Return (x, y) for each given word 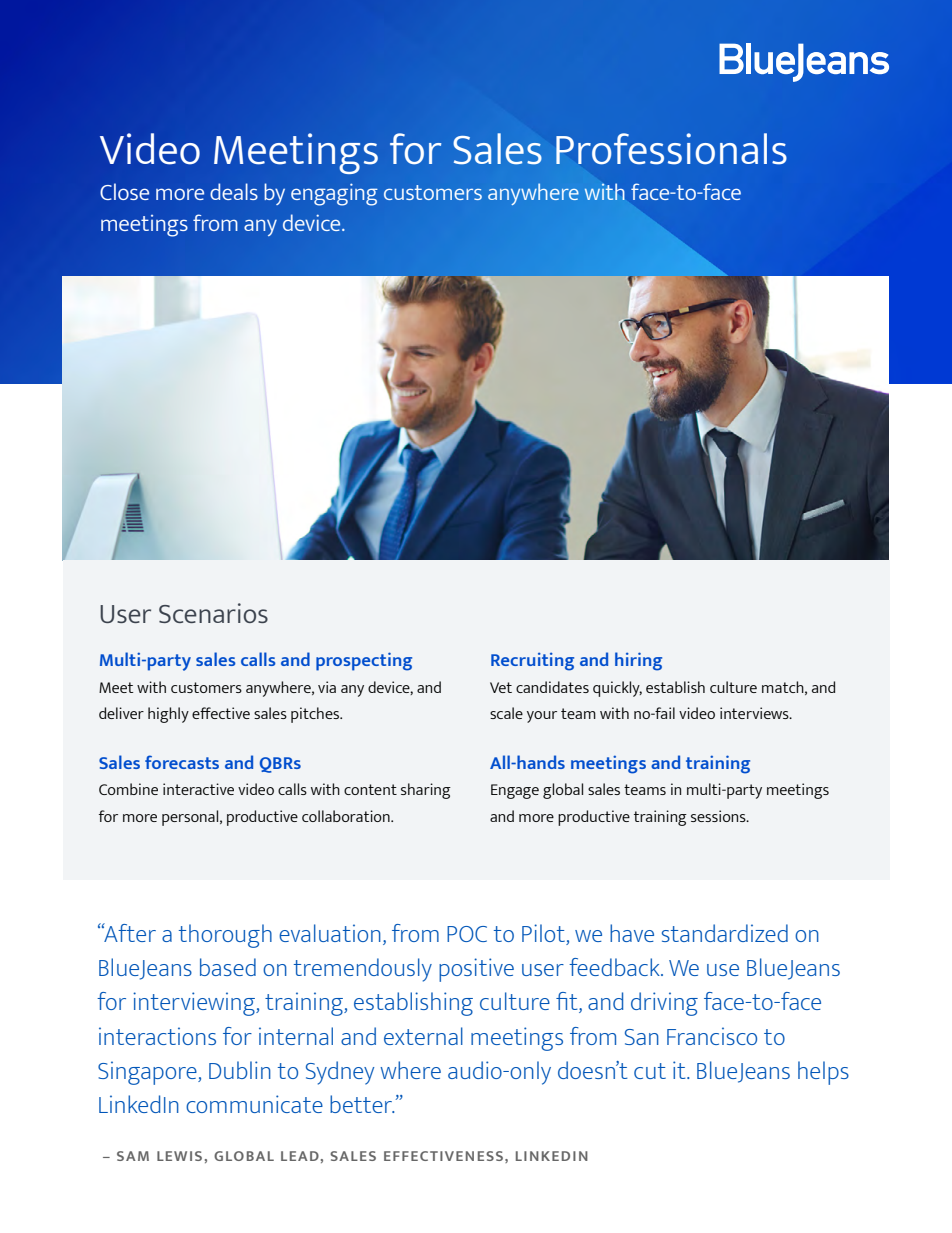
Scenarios (213, 613)
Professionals (671, 149)
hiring (638, 661)
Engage (515, 791)
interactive (198, 789)
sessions (719, 816)
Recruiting (532, 661)
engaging (334, 194)
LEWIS (179, 1156)
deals (234, 191)
